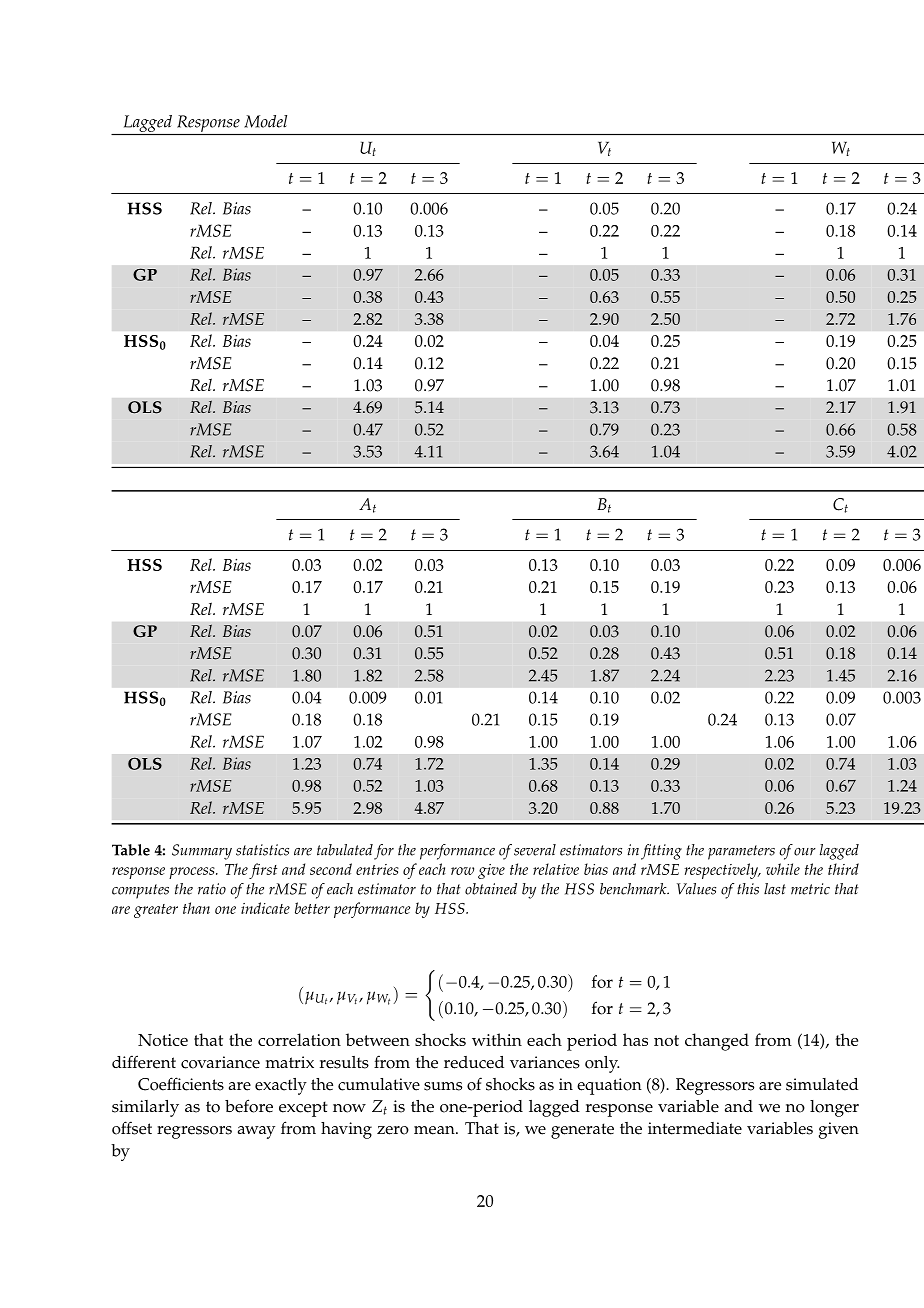 This screenshot has height=1308, width=924. What do you see at coordinates (262, 850) in the screenshot?
I see `statistics` at bounding box center [262, 850].
